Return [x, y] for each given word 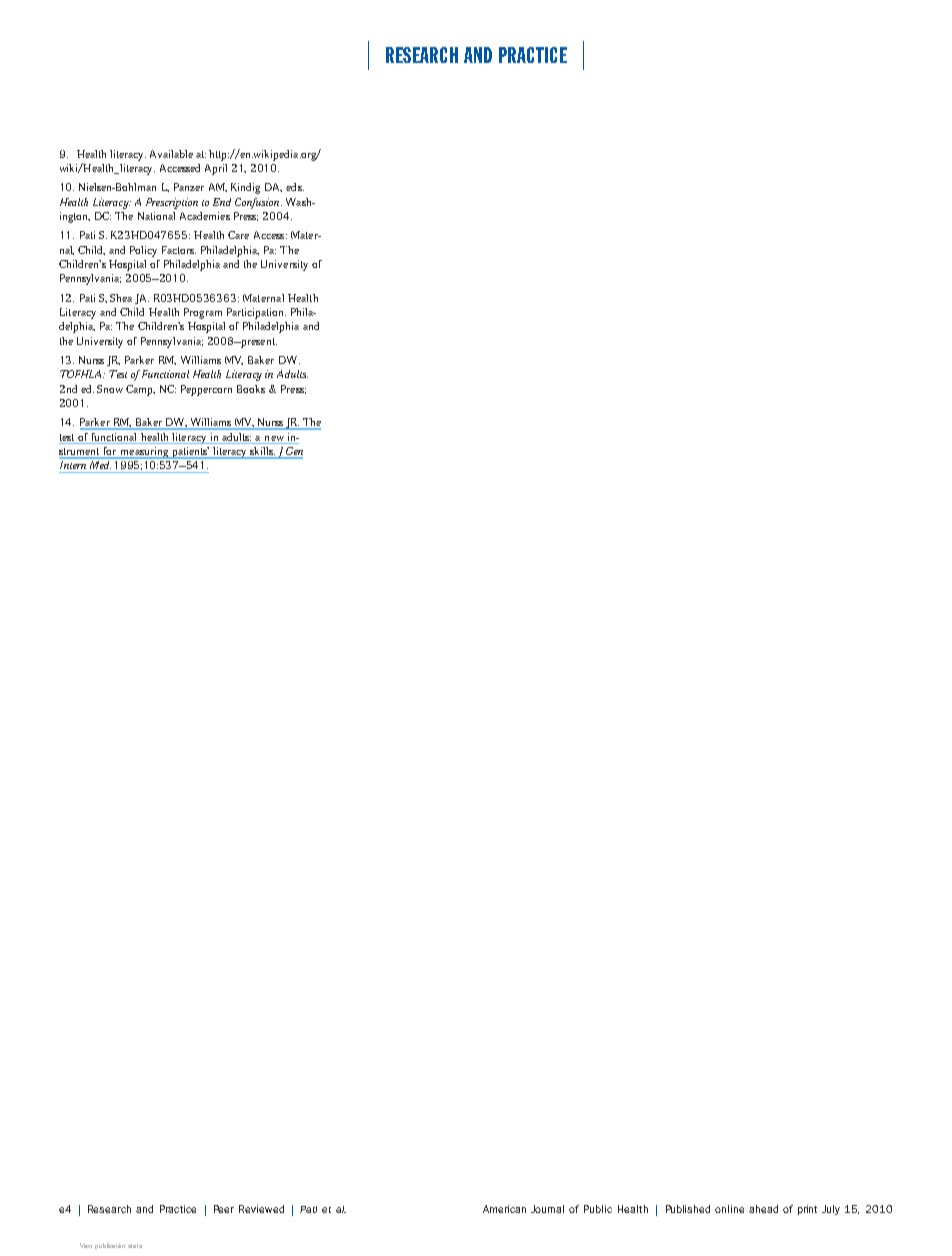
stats [135, 1246]
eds [295, 187]
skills [262, 451]
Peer [224, 1209]
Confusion [258, 203]
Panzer [189, 187]
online [729, 1209]
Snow [110, 389]
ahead [763, 1209]
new [274, 438]
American [504, 1209]
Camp [140, 390]
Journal [547, 1209]
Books [251, 389]
